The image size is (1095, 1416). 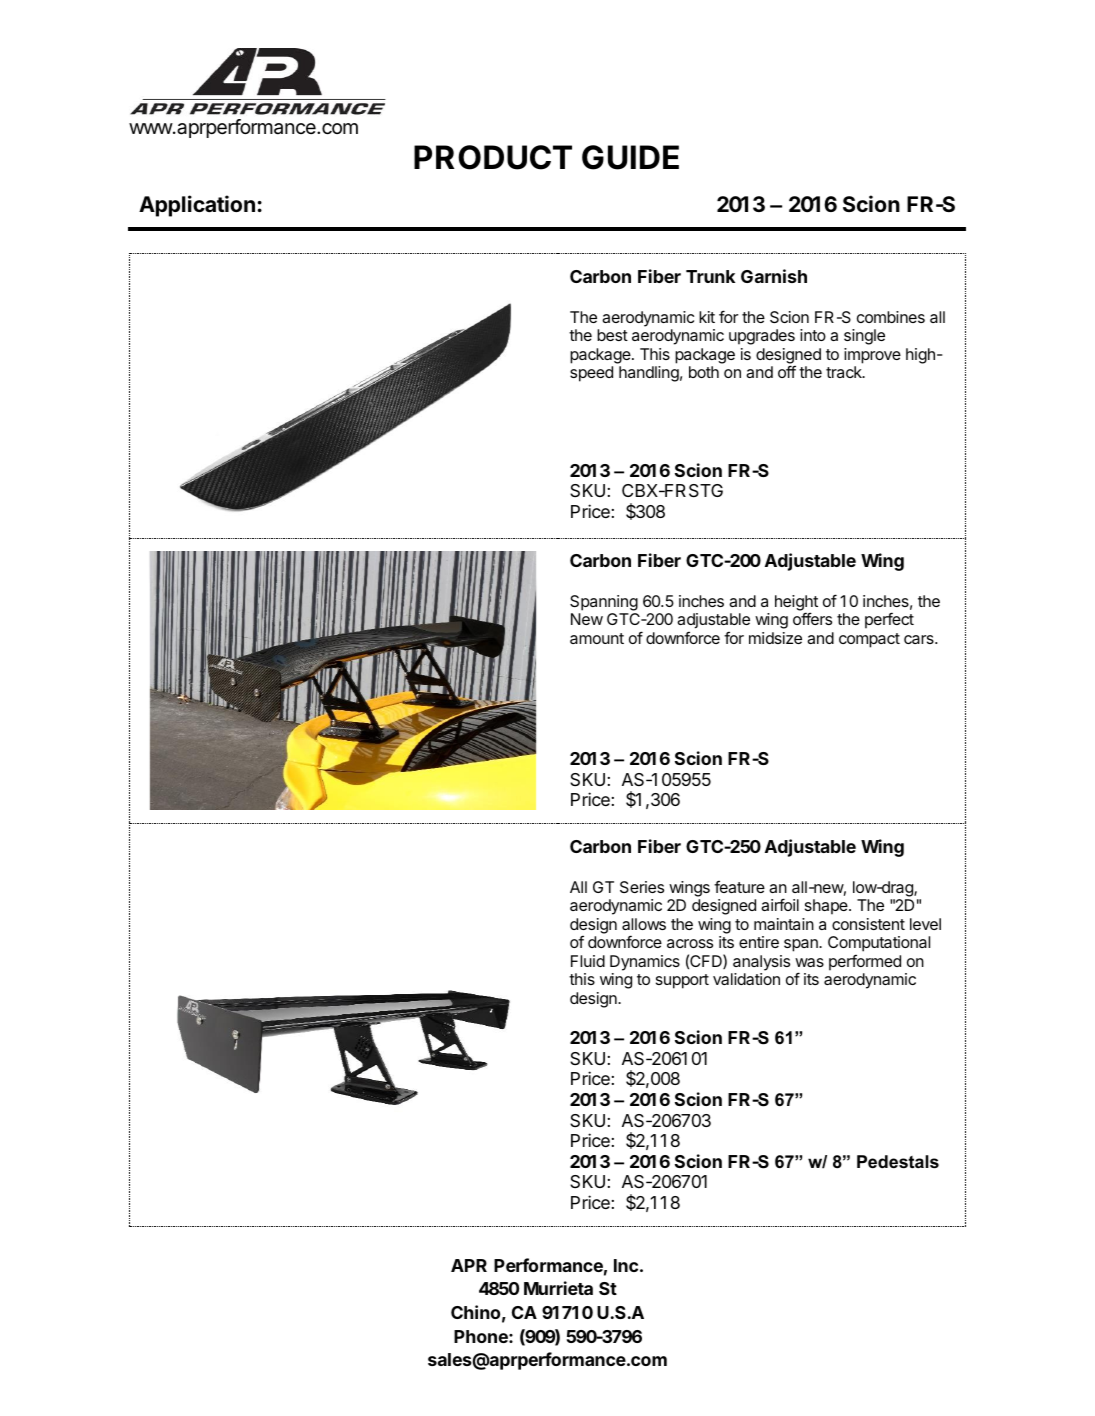 I want to click on support, so click(x=682, y=981).
